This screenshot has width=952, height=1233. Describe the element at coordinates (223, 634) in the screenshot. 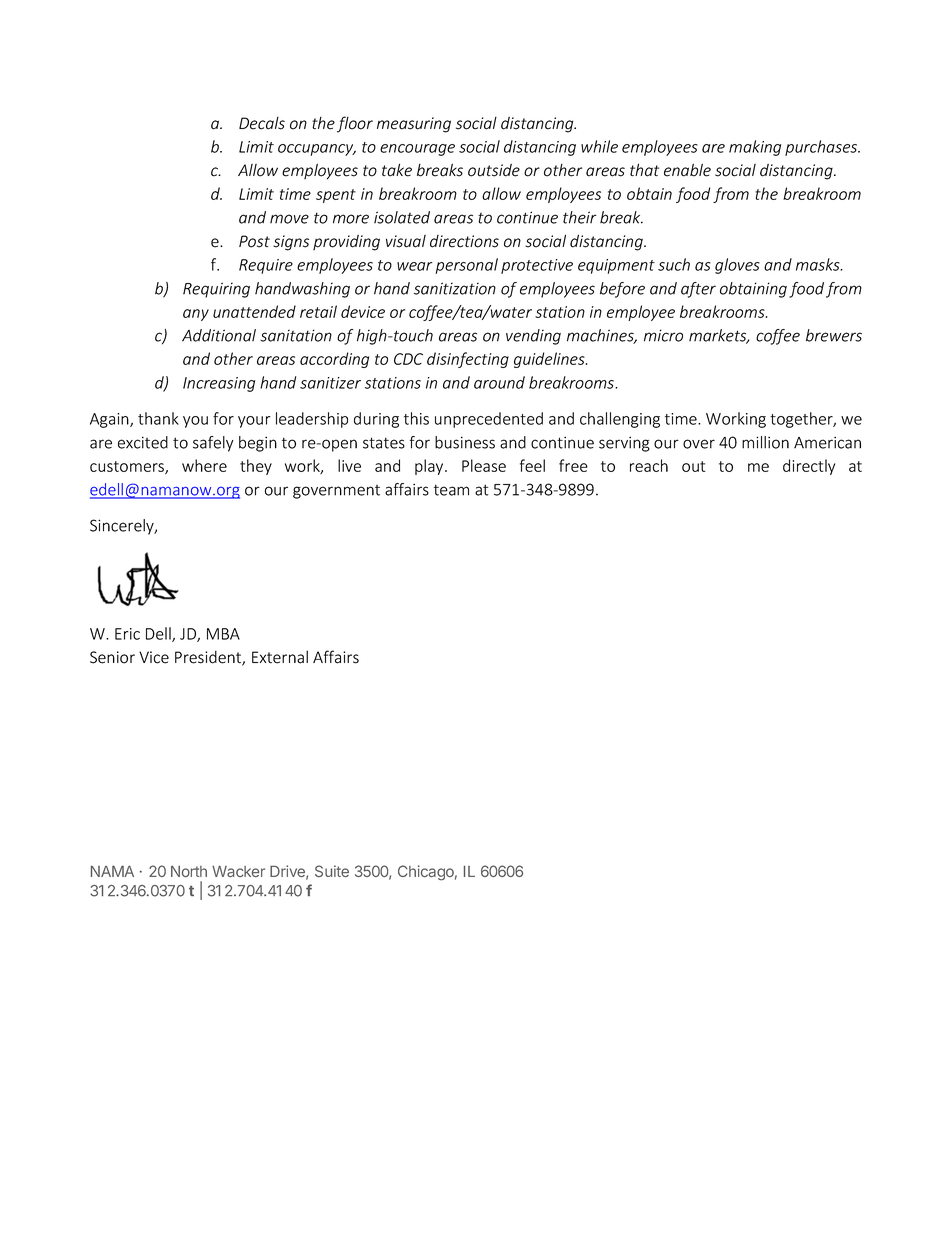

I see `MBA` at that location.
